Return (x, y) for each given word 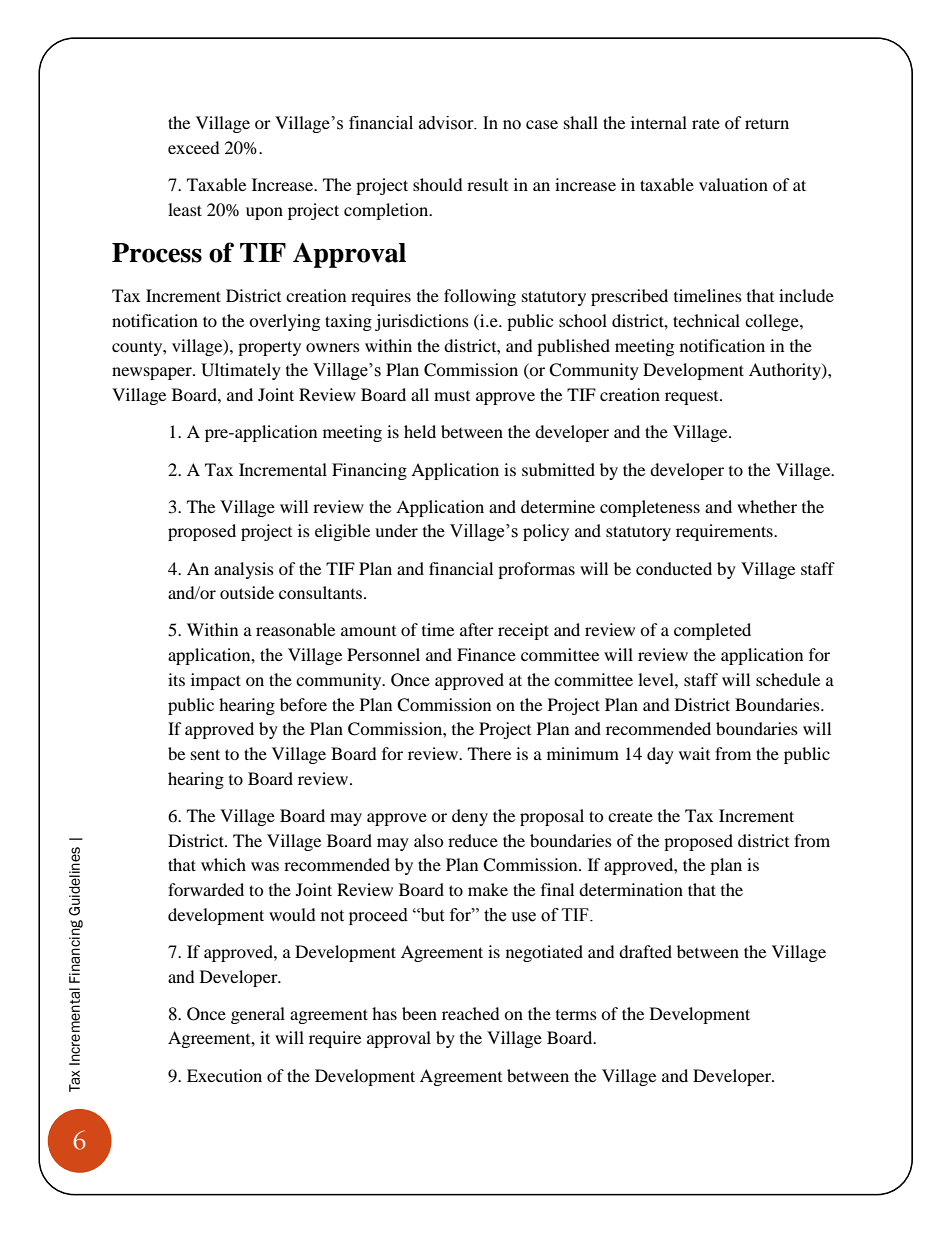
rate (706, 124)
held (420, 431)
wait (694, 753)
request (693, 398)
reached (471, 1013)
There (489, 753)
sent (205, 754)
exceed (194, 147)
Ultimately (241, 371)
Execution (224, 1075)
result (487, 184)
